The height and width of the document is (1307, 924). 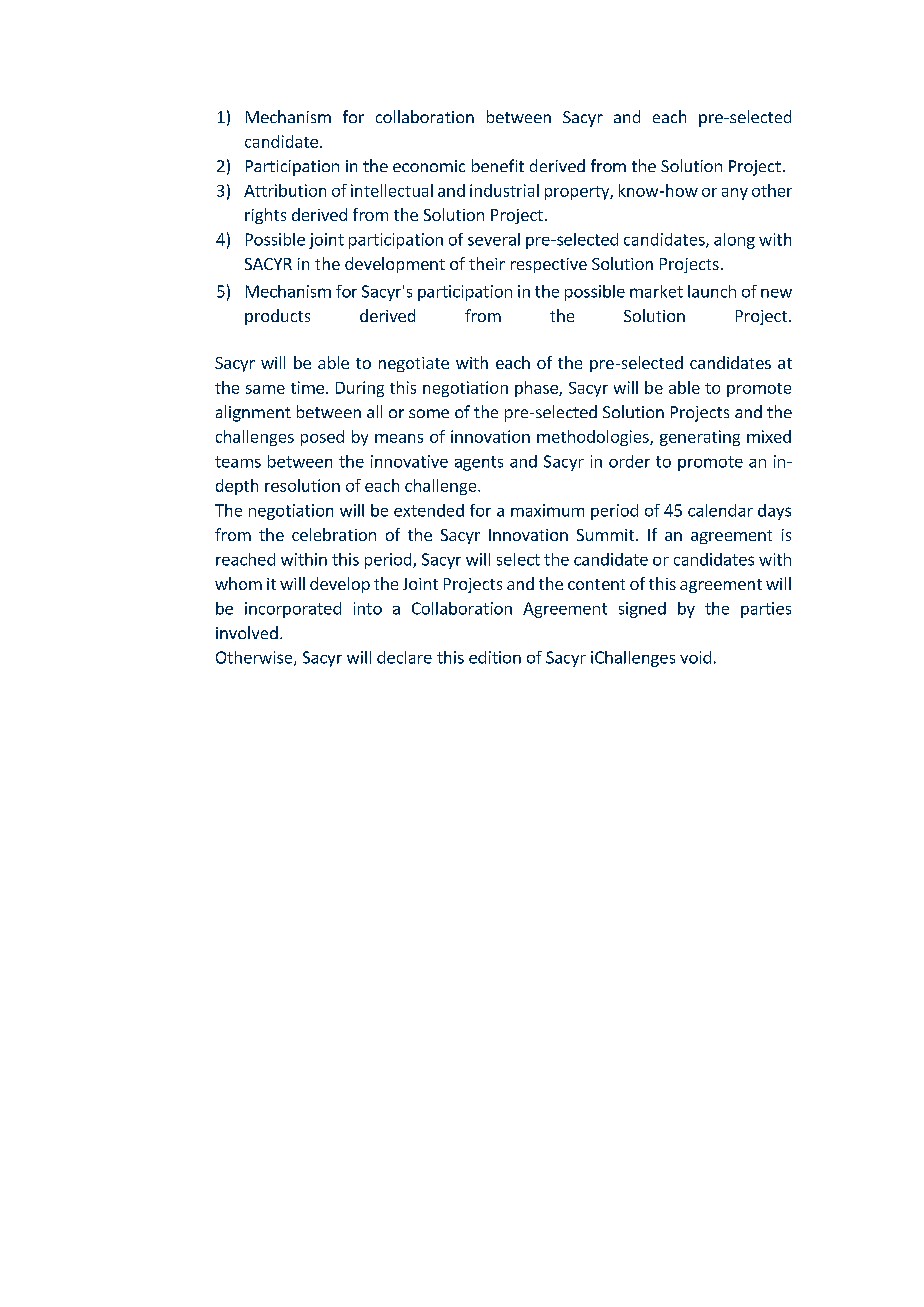 I want to click on industrial, so click(x=504, y=190).
